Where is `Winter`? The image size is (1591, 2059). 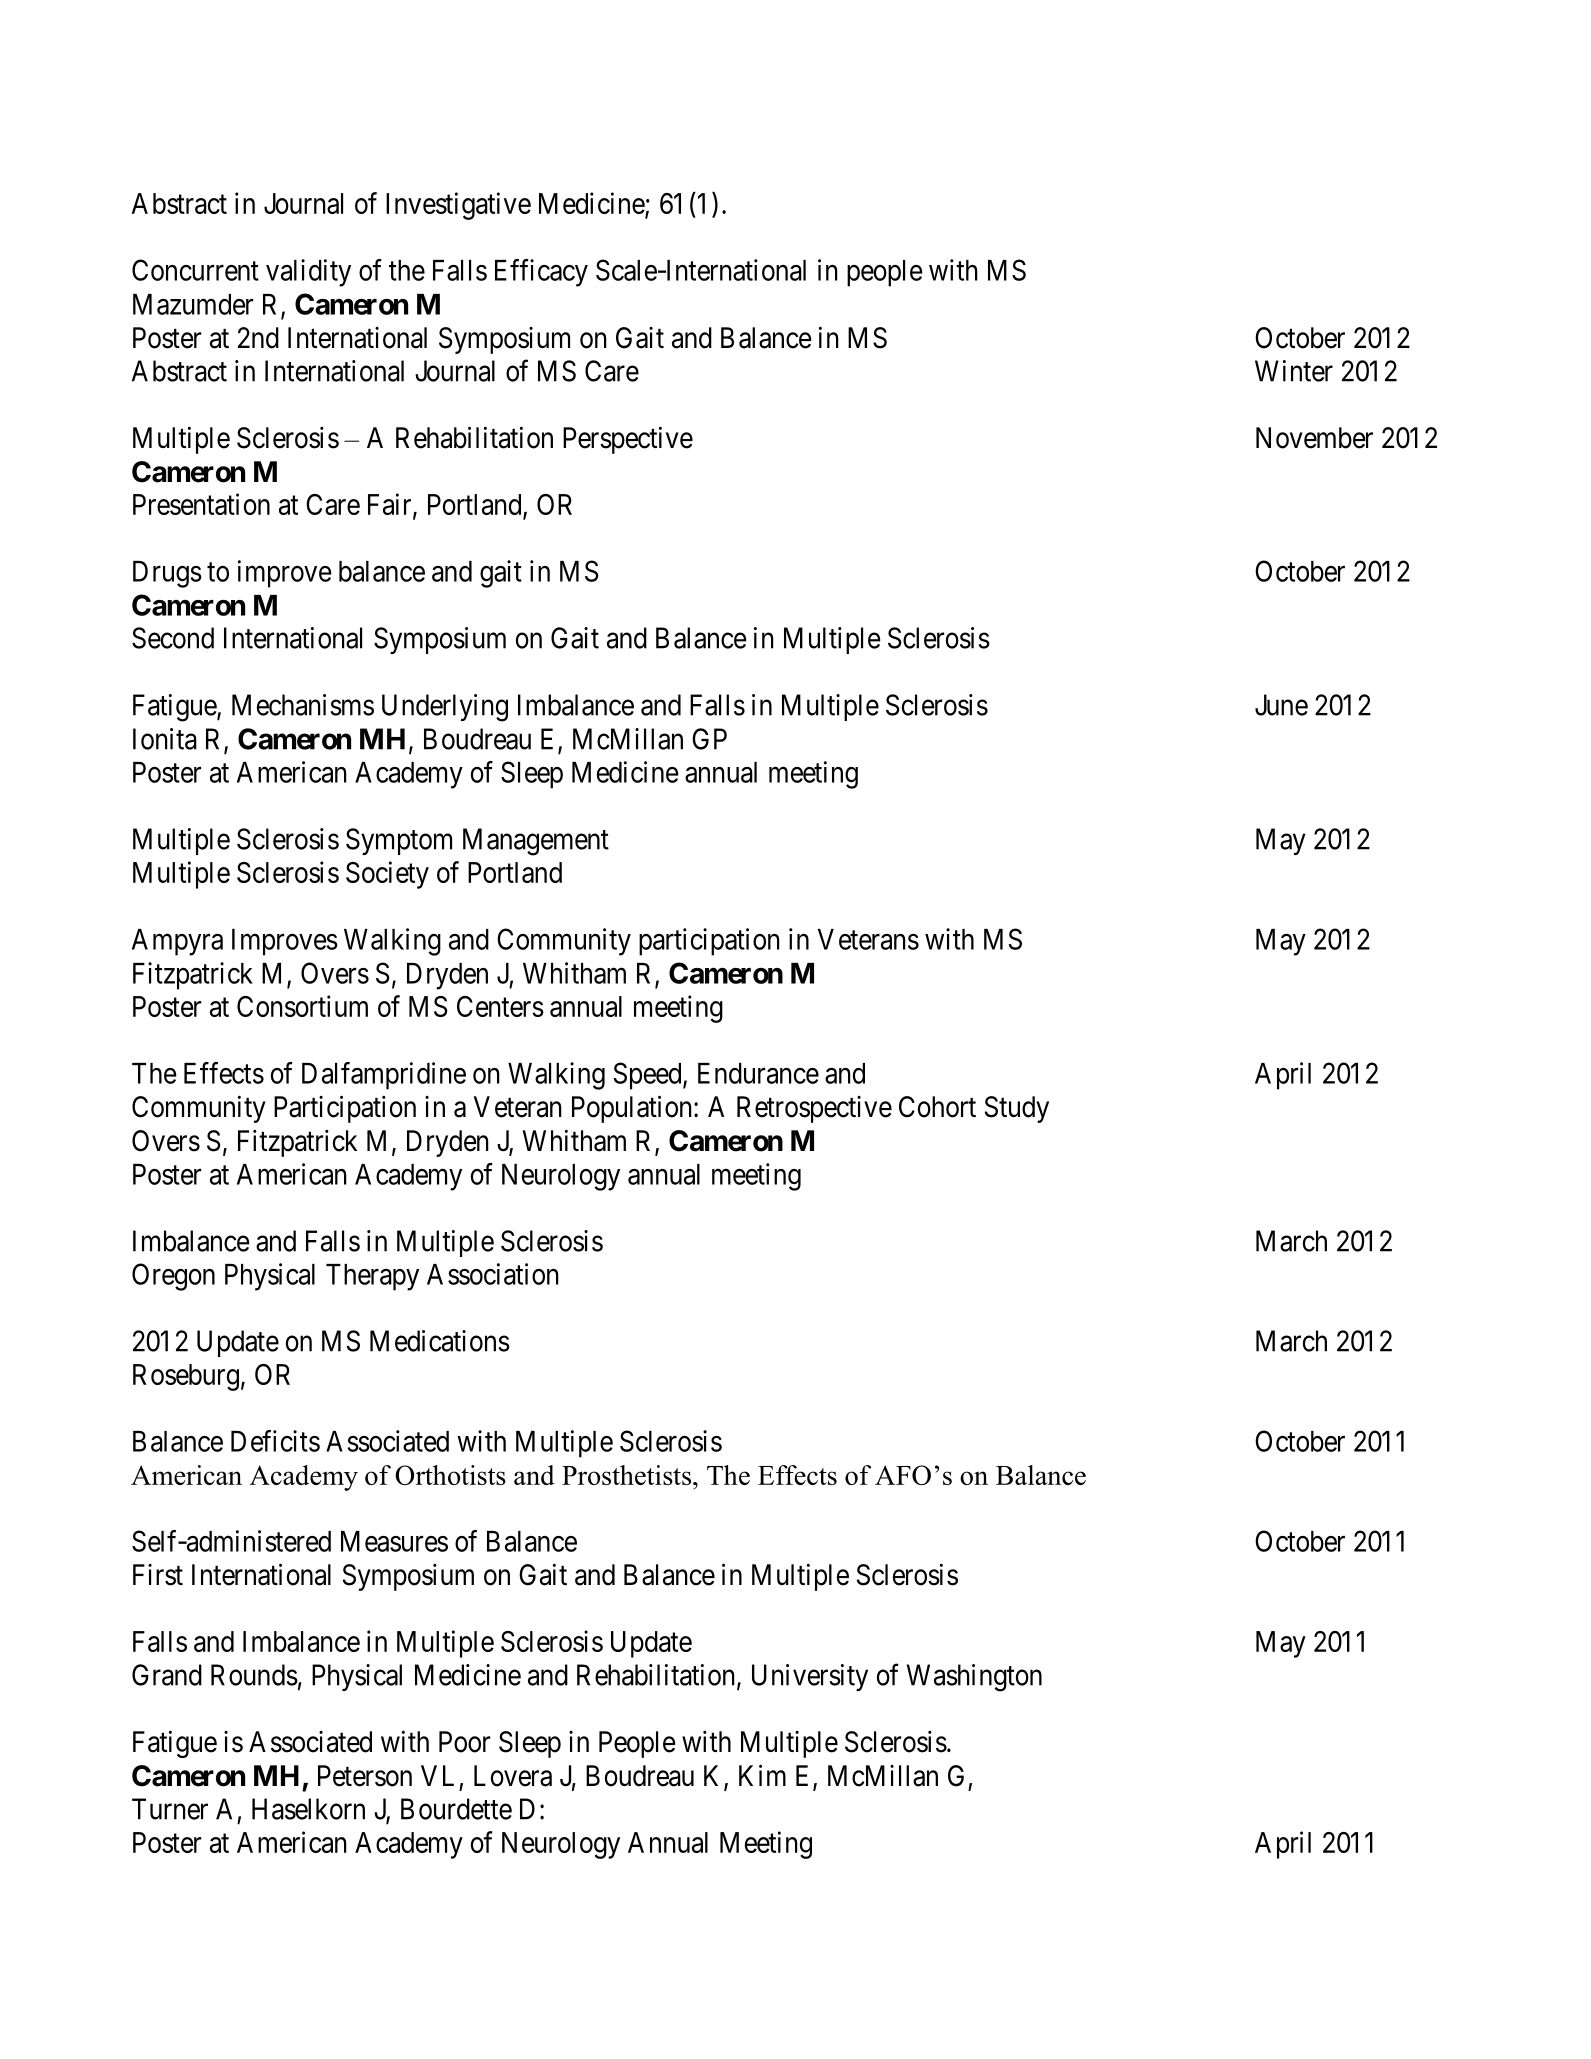 Winter is located at coordinates (1294, 371).
